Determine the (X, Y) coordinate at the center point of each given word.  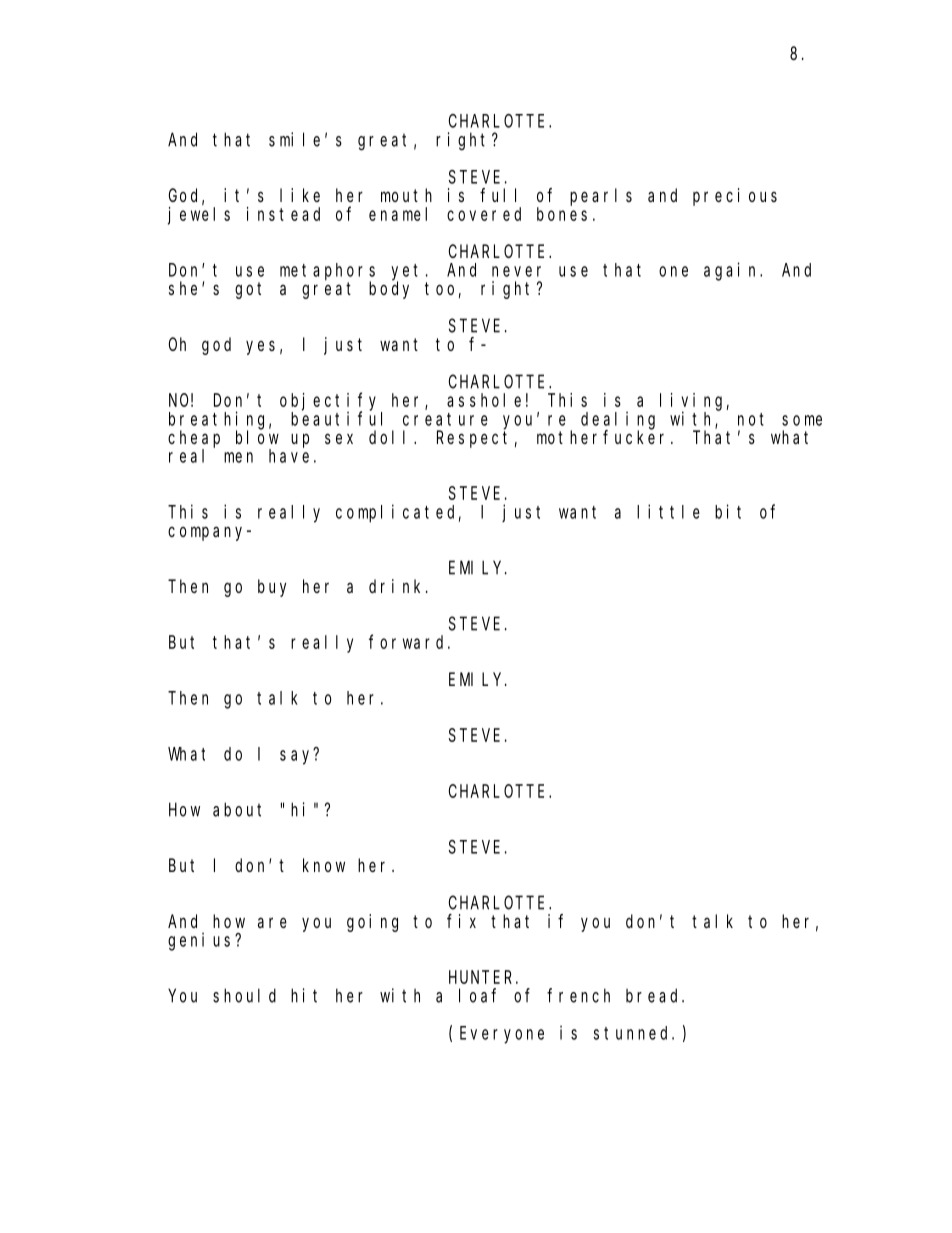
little (668, 511)
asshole (484, 400)
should (244, 995)
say (297, 757)
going (372, 923)
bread (654, 995)
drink (398, 586)
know (324, 865)
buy (272, 588)
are (272, 922)
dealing (618, 421)
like (300, 195)
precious (735, 197)
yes (260, 348)
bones (562, 214)
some (802, 420)
